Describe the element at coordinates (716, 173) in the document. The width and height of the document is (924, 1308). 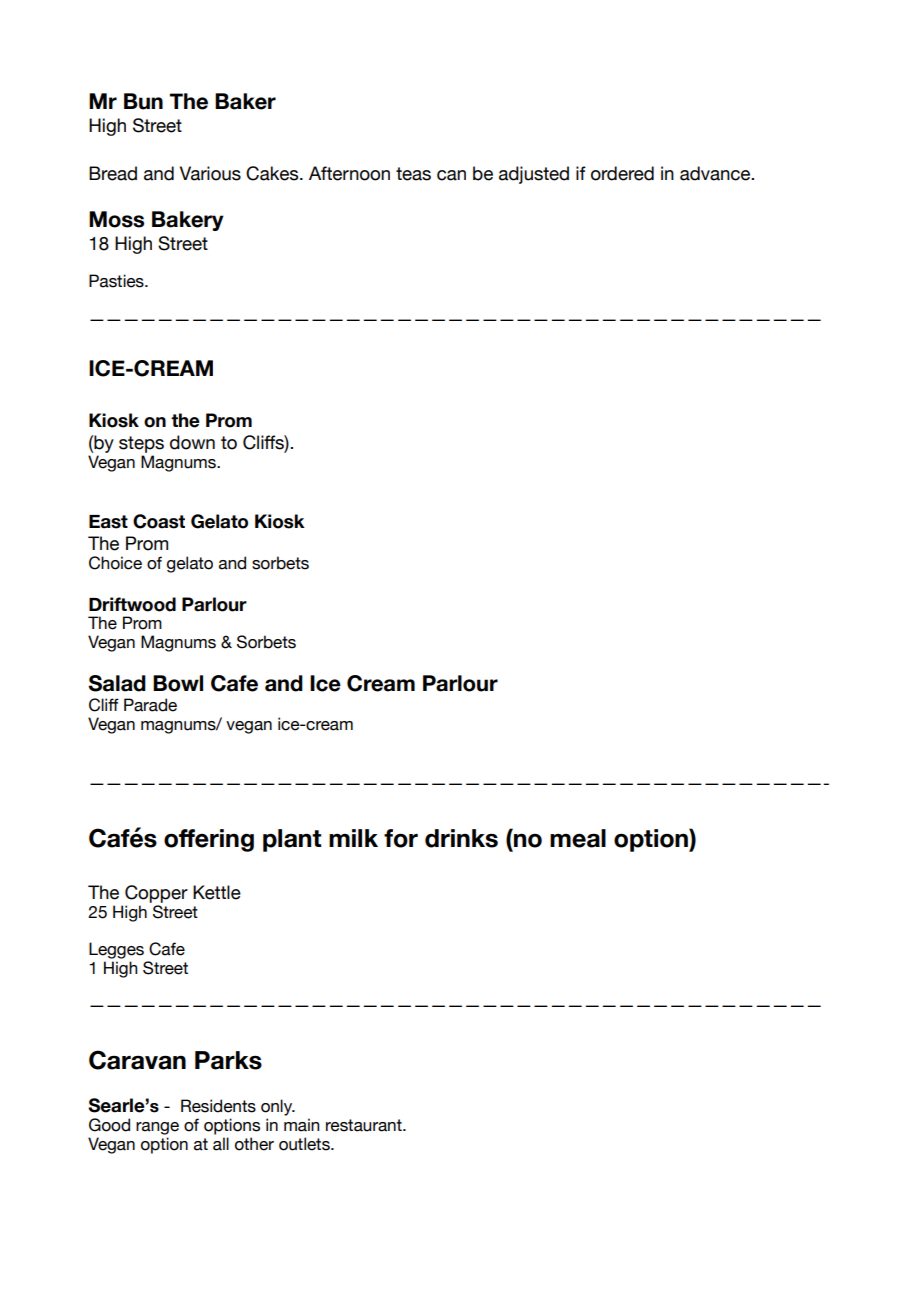
I see `advance` at that location.
